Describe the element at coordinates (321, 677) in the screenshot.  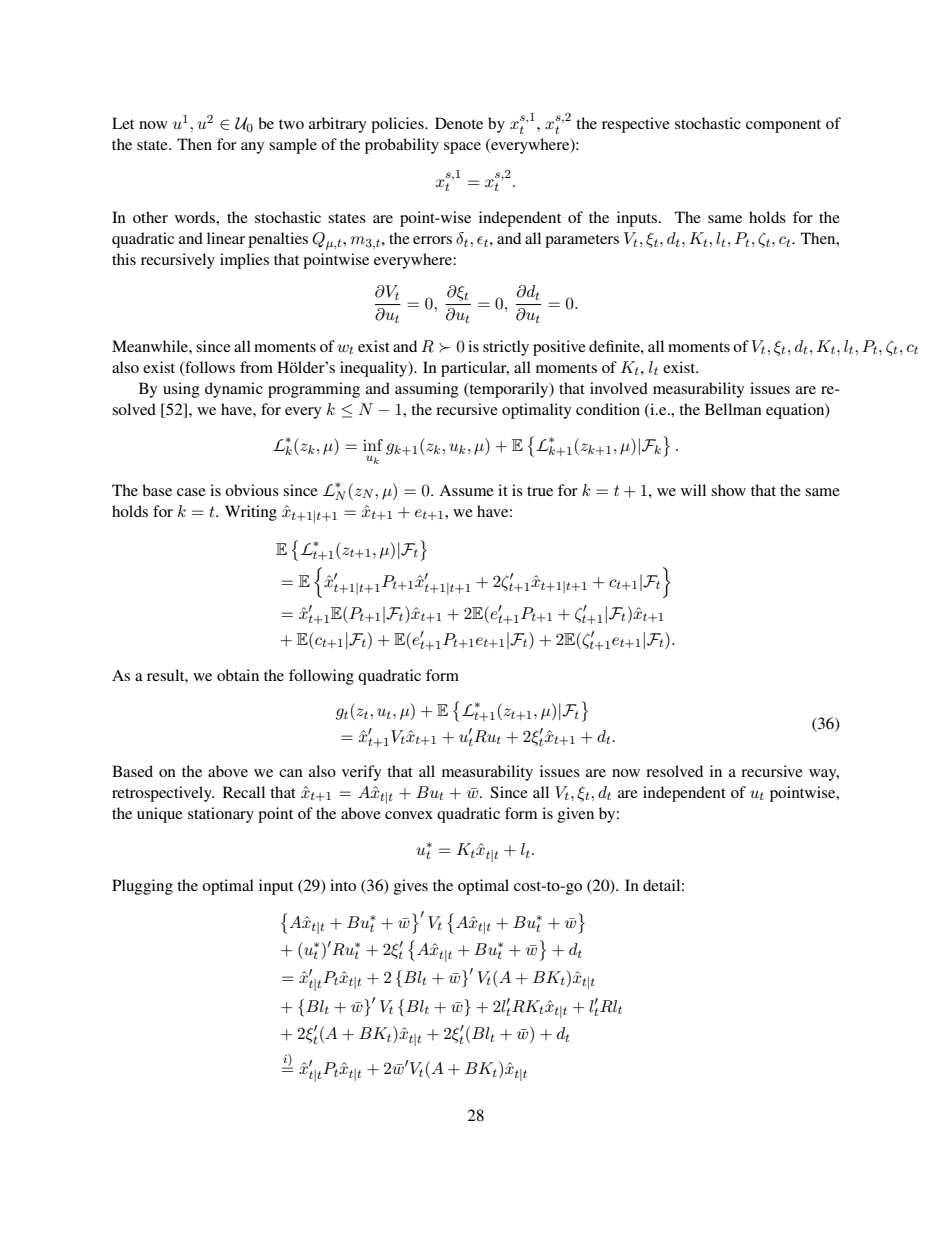
I see `following` at that location.
